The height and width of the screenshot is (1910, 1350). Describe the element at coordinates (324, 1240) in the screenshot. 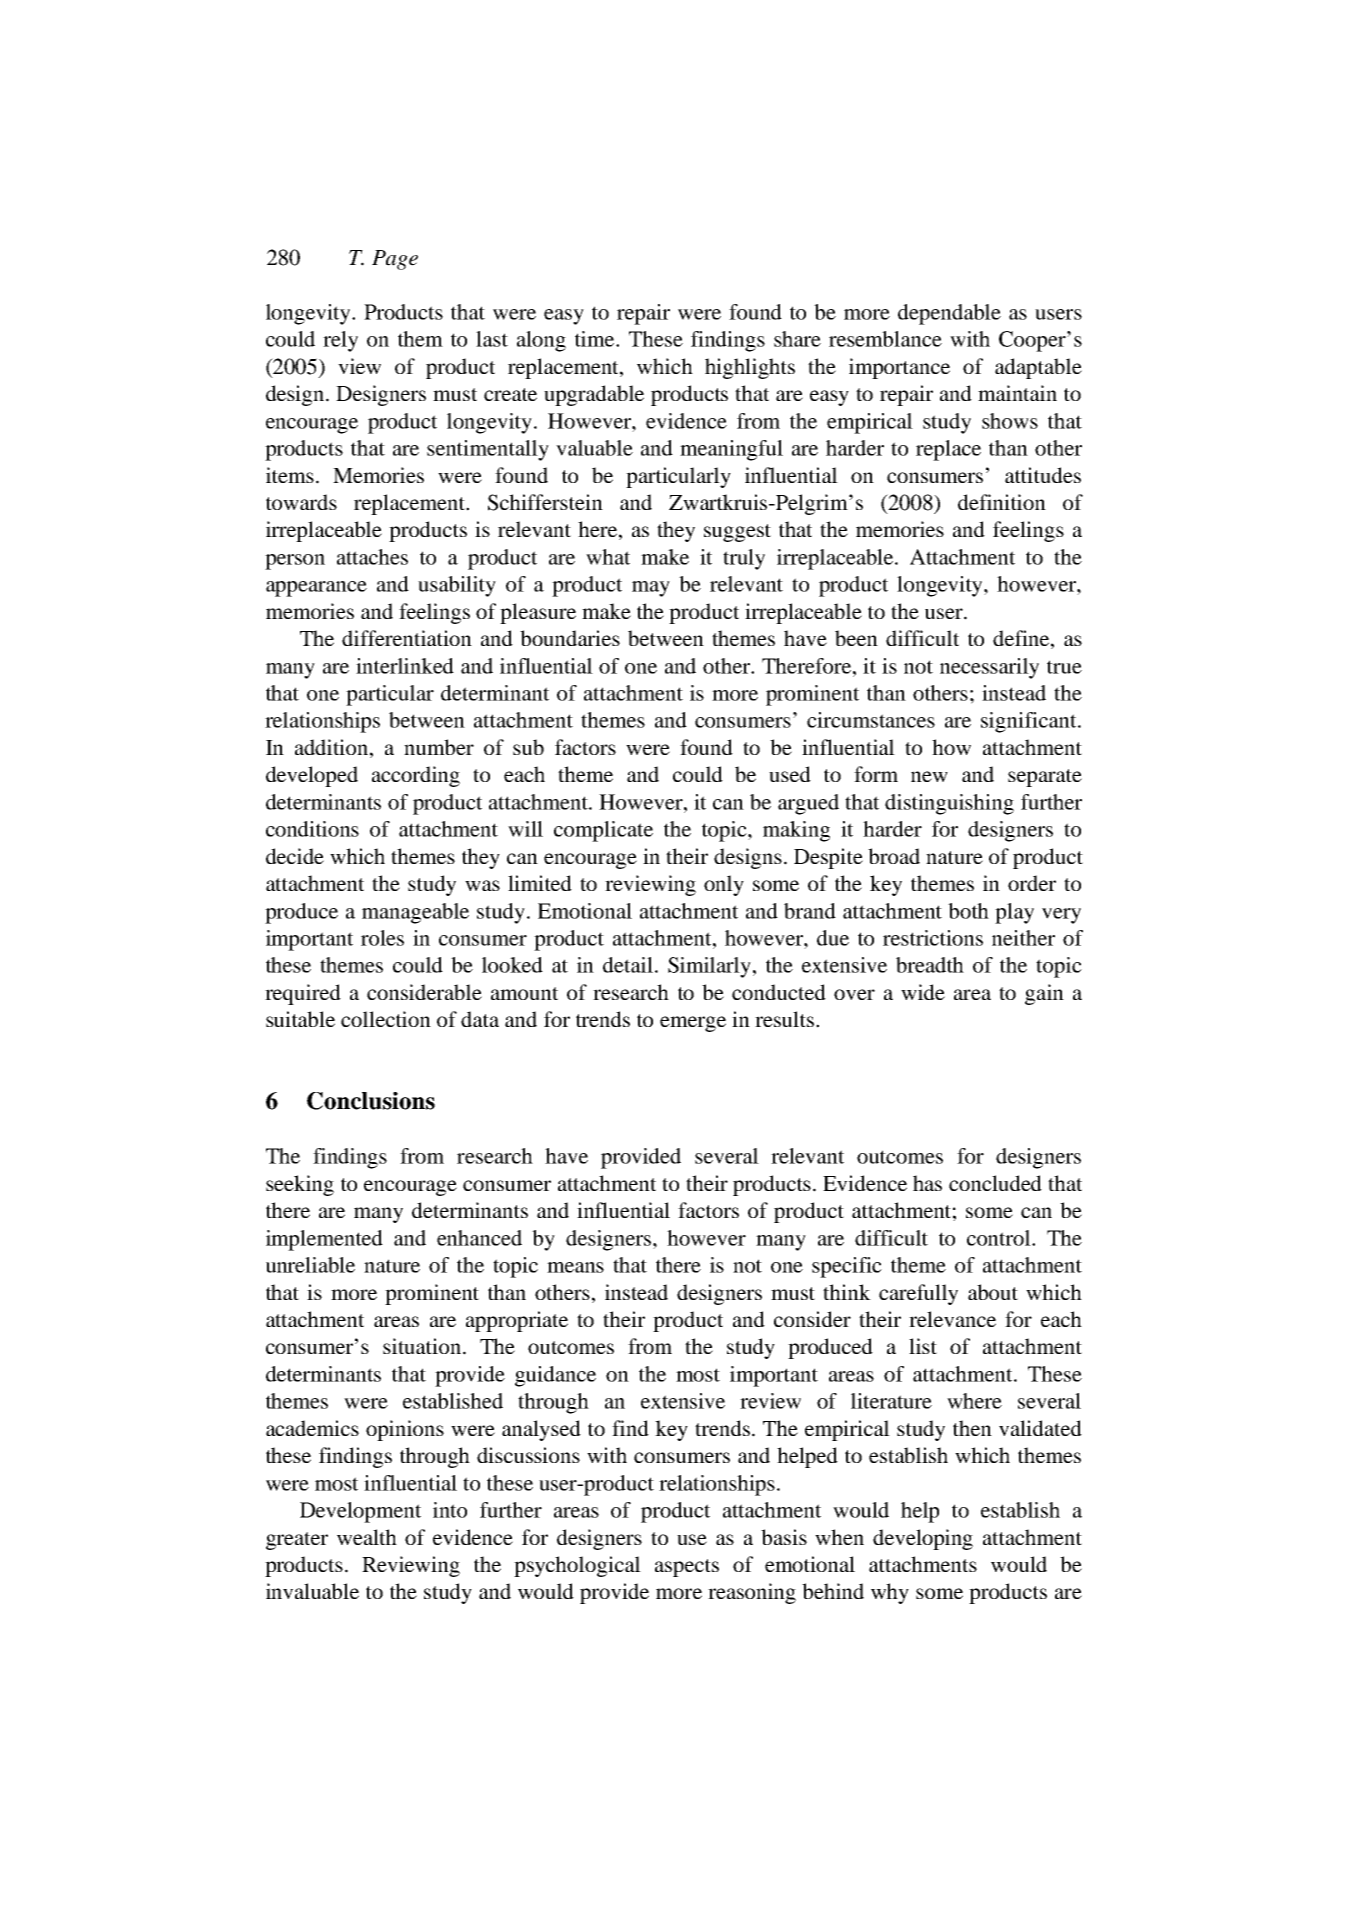

I see `implemented` at that location.
